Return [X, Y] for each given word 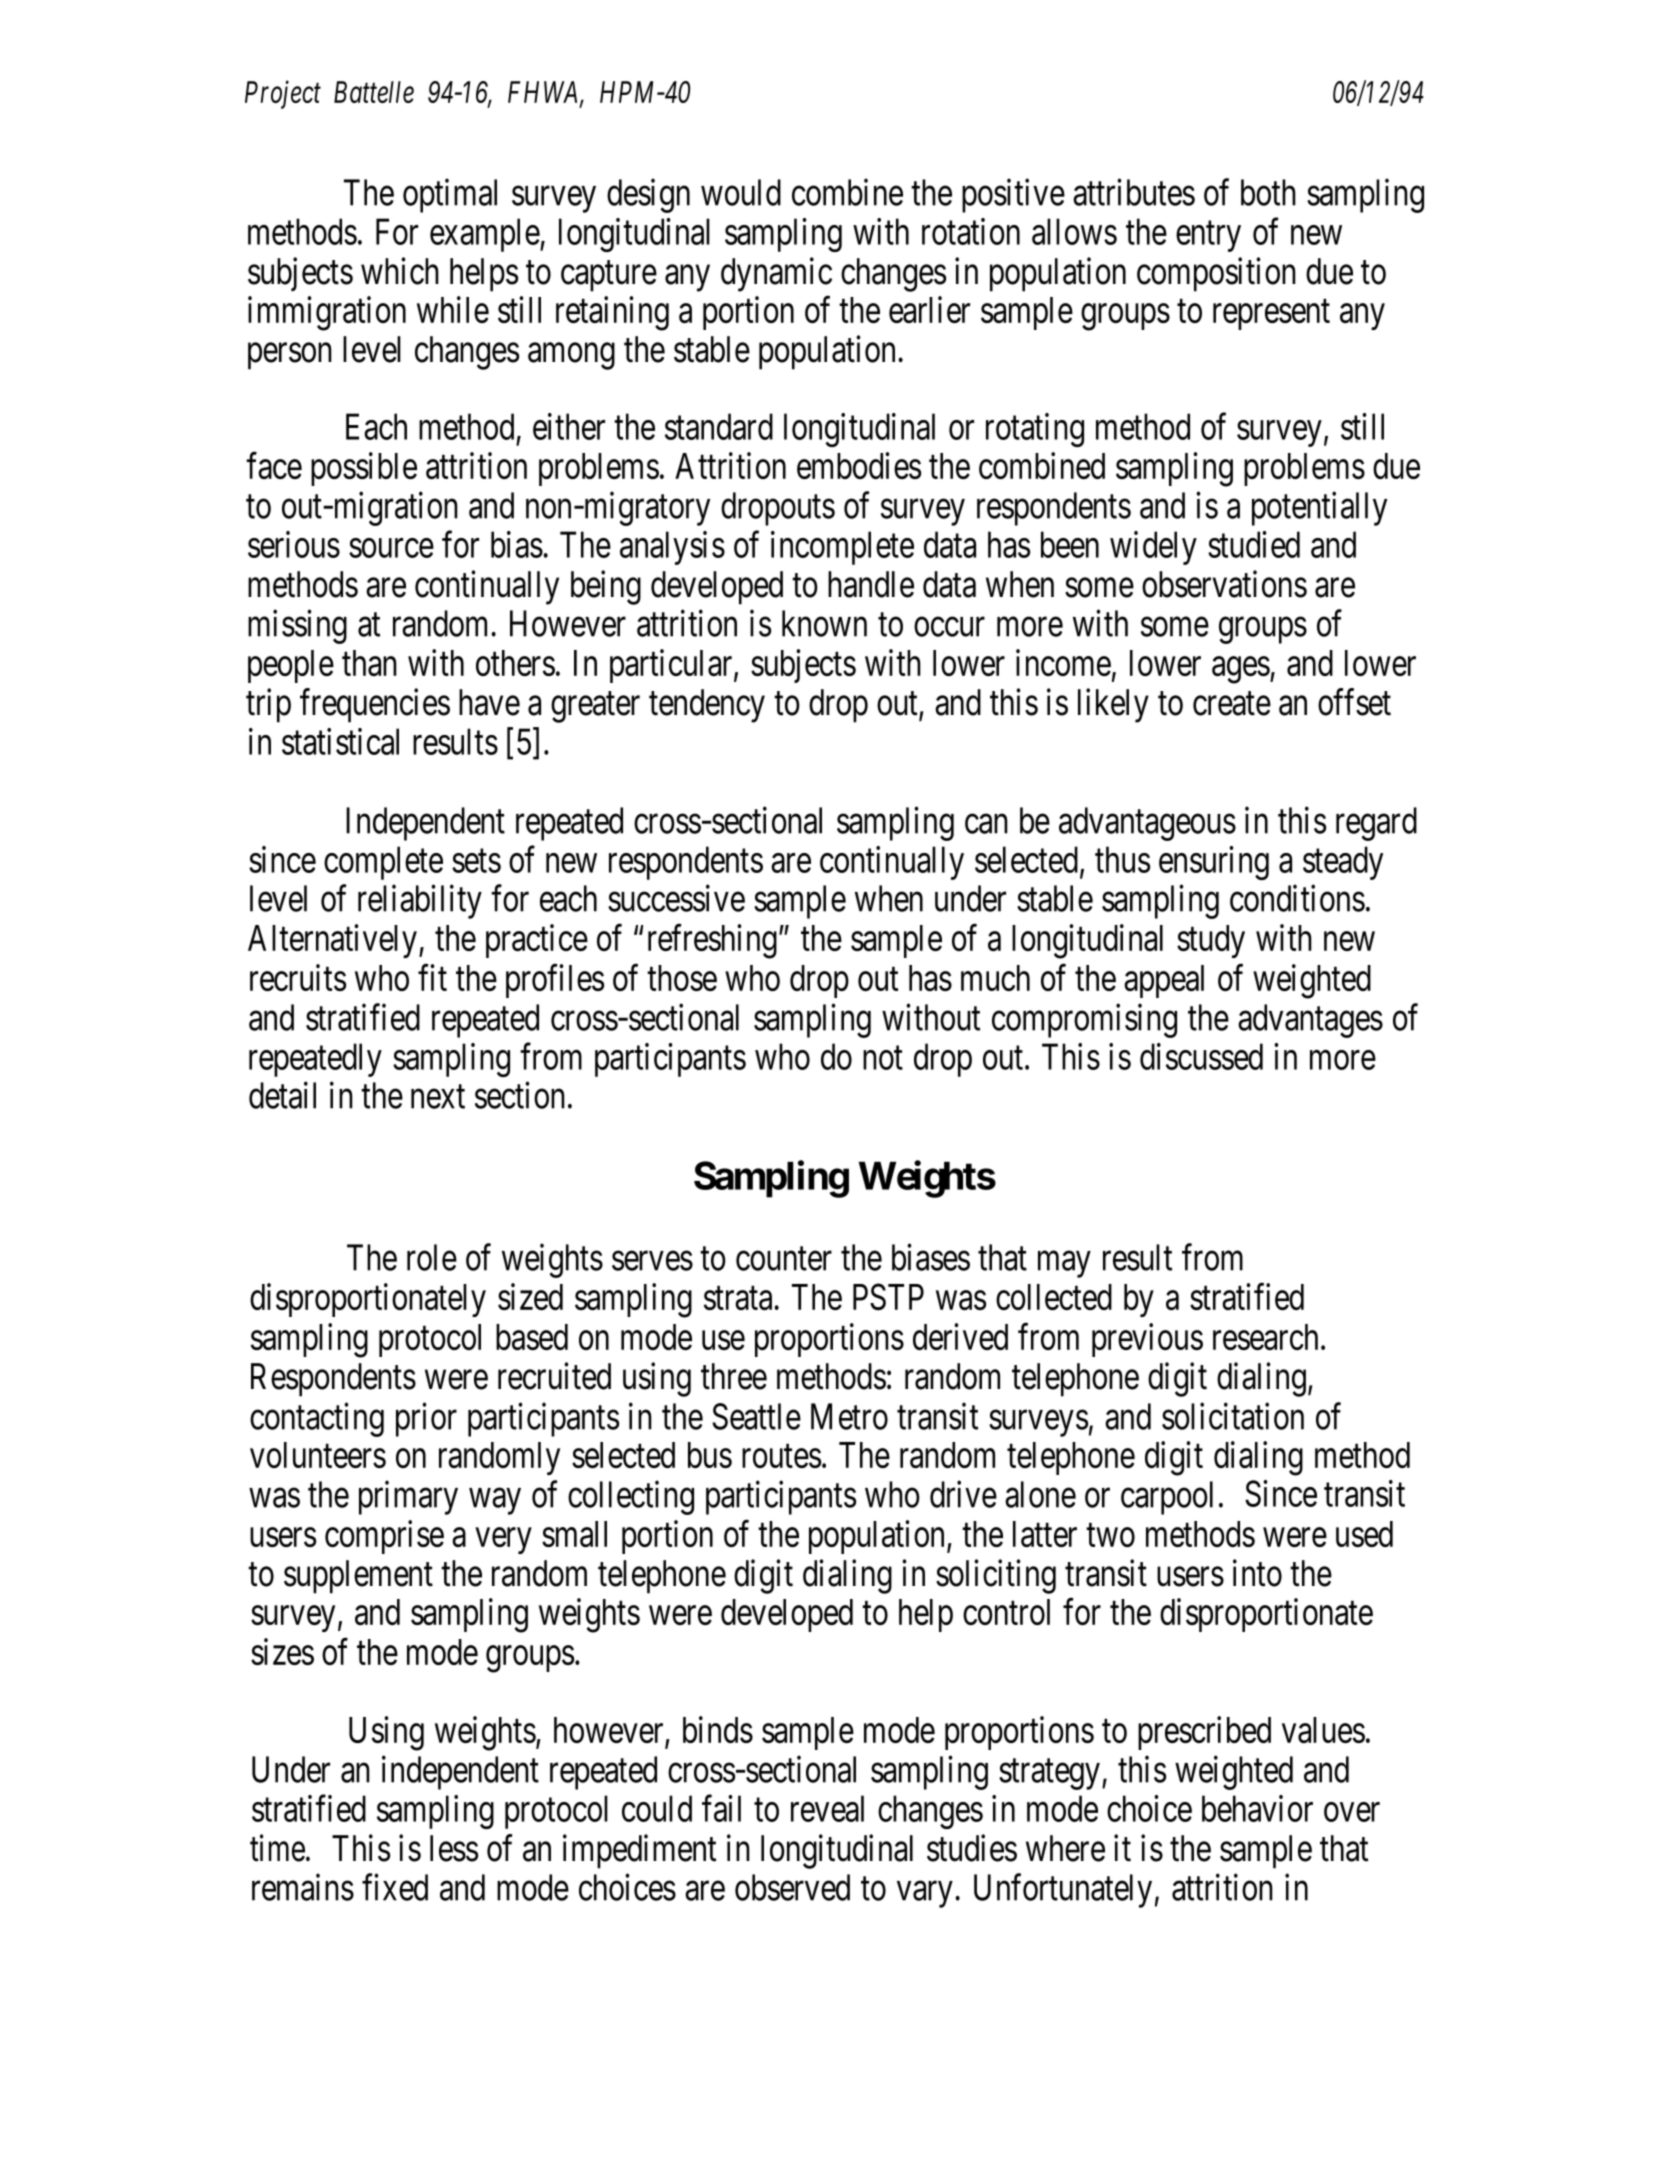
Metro [849, 1416]
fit [432, 977]
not [883, 1058]
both [1268, 192]
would [741, 192]
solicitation [1233, 1416]
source [391, 548]
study [1211, 941]
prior [426, 1420]
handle [871, 584]
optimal [450, 196]
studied [1254, 544]
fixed [395, 1887]
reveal [827, 1808]
